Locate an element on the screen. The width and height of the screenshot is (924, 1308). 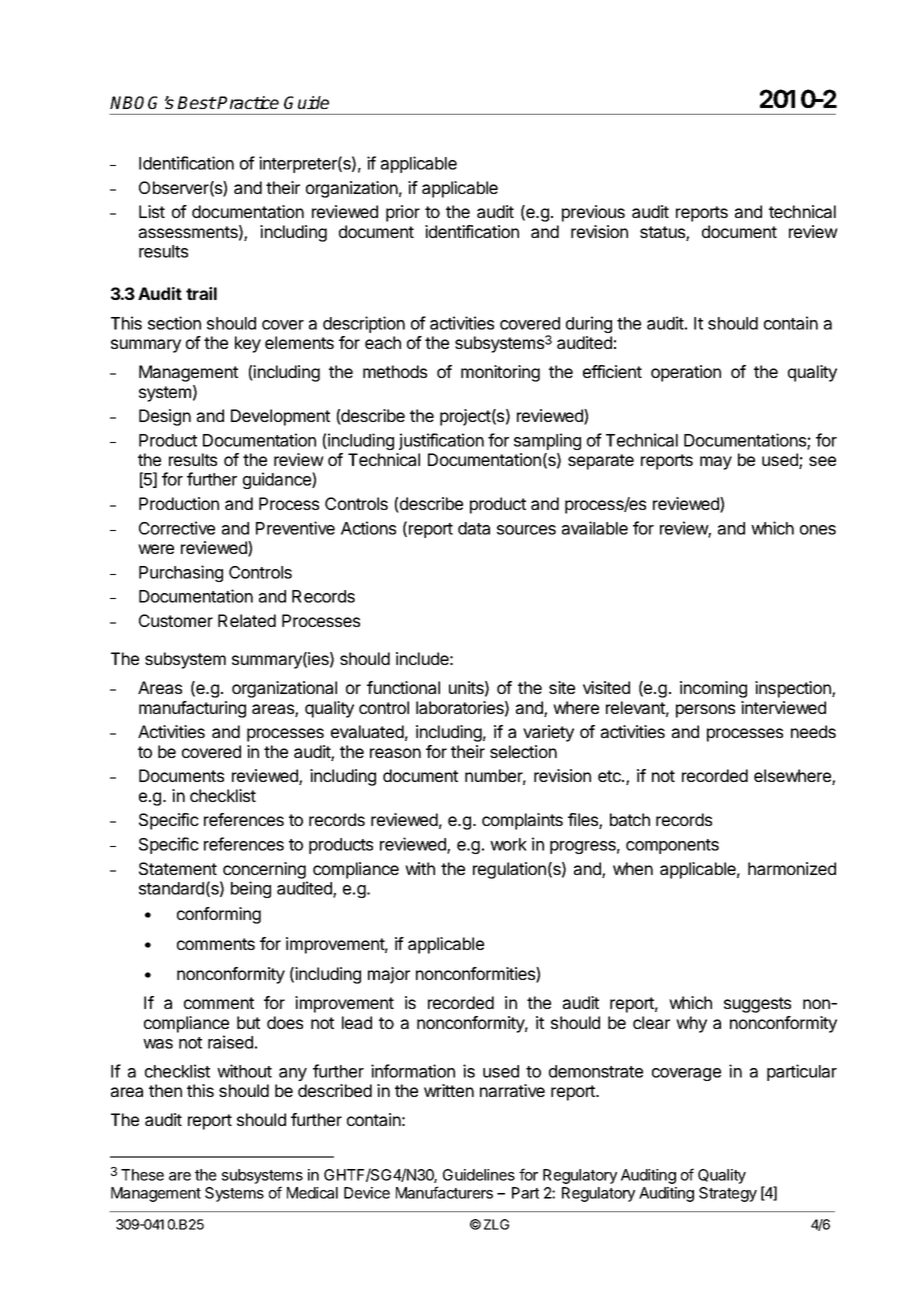
justification is located at coordinates (441, 441).
